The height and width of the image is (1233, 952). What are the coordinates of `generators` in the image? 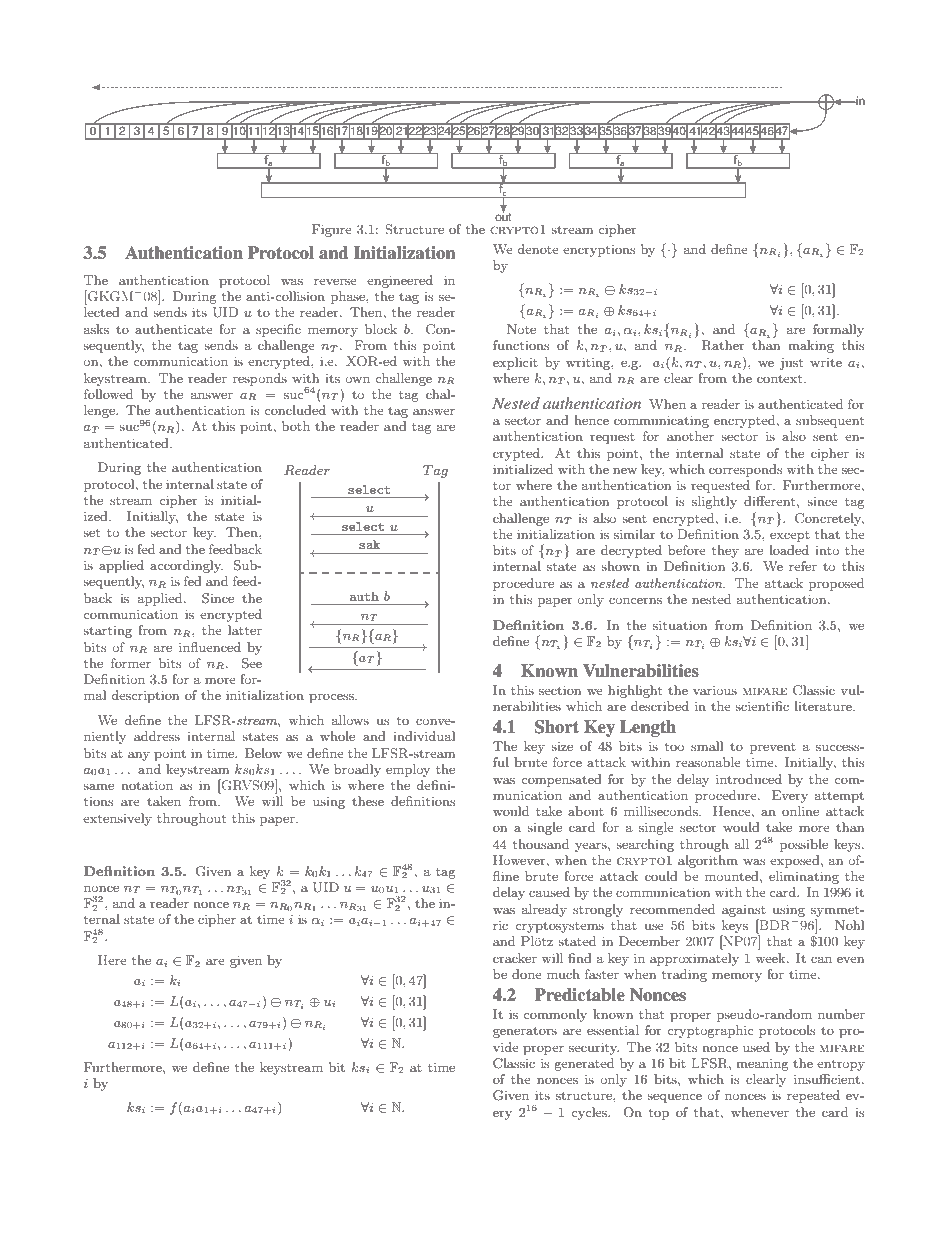 It's located at (525, 1032).
